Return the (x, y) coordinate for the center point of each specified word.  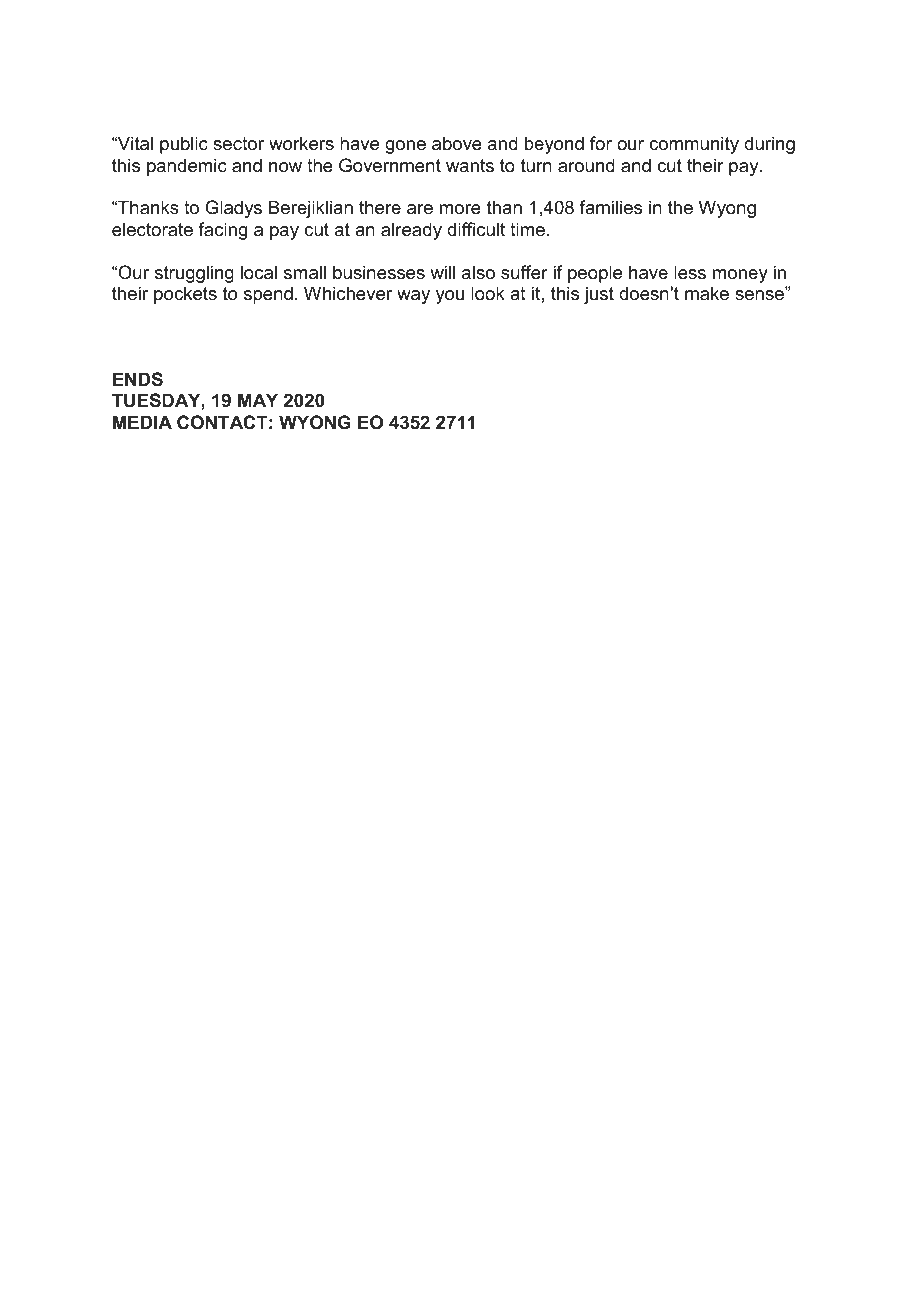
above (457, 143)
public (184, 145)
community (694, 145)
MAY (258, 400)
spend (268, 295)
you (450, 297)
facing (222, 231)
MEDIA (142, 422)
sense (760, 295)
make (707, 293)
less (690, 272)
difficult (476, 229)
